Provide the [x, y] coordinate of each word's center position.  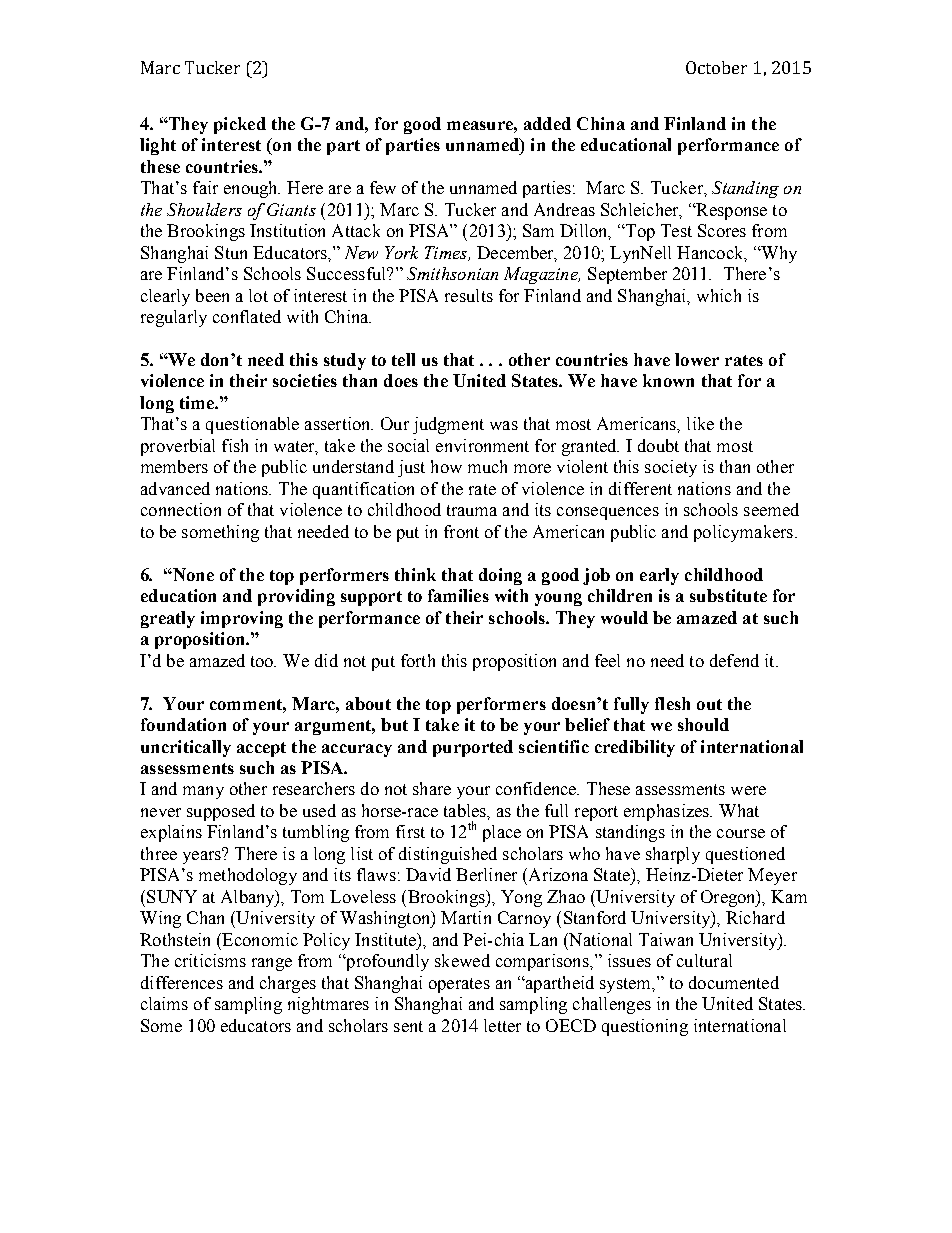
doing [500, 576]
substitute [728, 595]
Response [730, 211]
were [748, 790]
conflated [247, 316]
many [203, 792]
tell [403, 359]
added [547, 123]
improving [242, 619]
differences [182, 982]
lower [697, 359]
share [432, 788]
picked [240, 125]
